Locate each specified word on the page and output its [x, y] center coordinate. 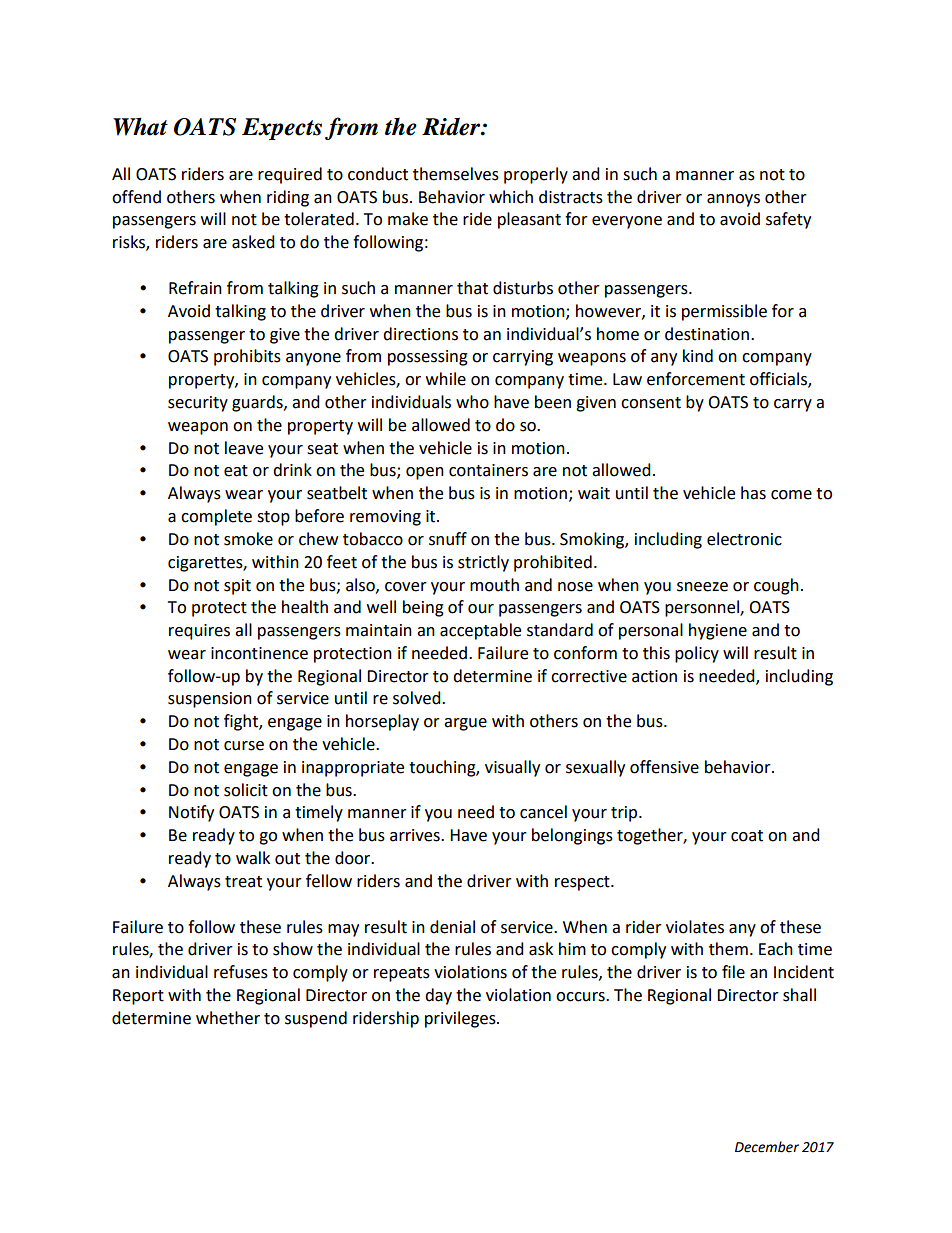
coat [747, 836]
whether [228, 1018]
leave [244, 448]
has [753, 493]
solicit [246, 790]
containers [488, 470]
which [511, 197]
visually [512, 768]
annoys [733, 200]
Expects [282, 129]
